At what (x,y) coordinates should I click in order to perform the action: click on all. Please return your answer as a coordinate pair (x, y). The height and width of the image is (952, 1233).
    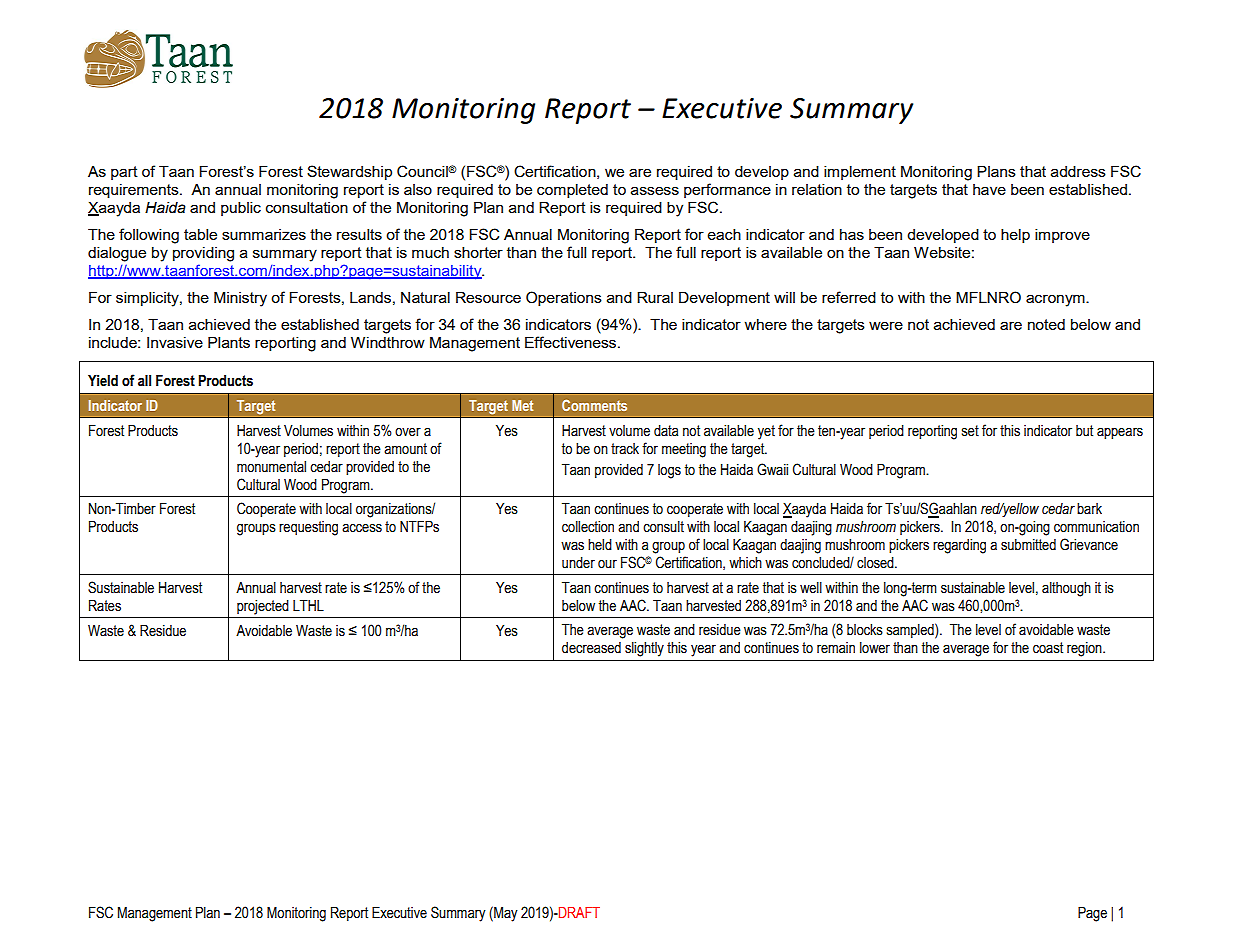
    Looking at the image, I should click on (144, 381).
